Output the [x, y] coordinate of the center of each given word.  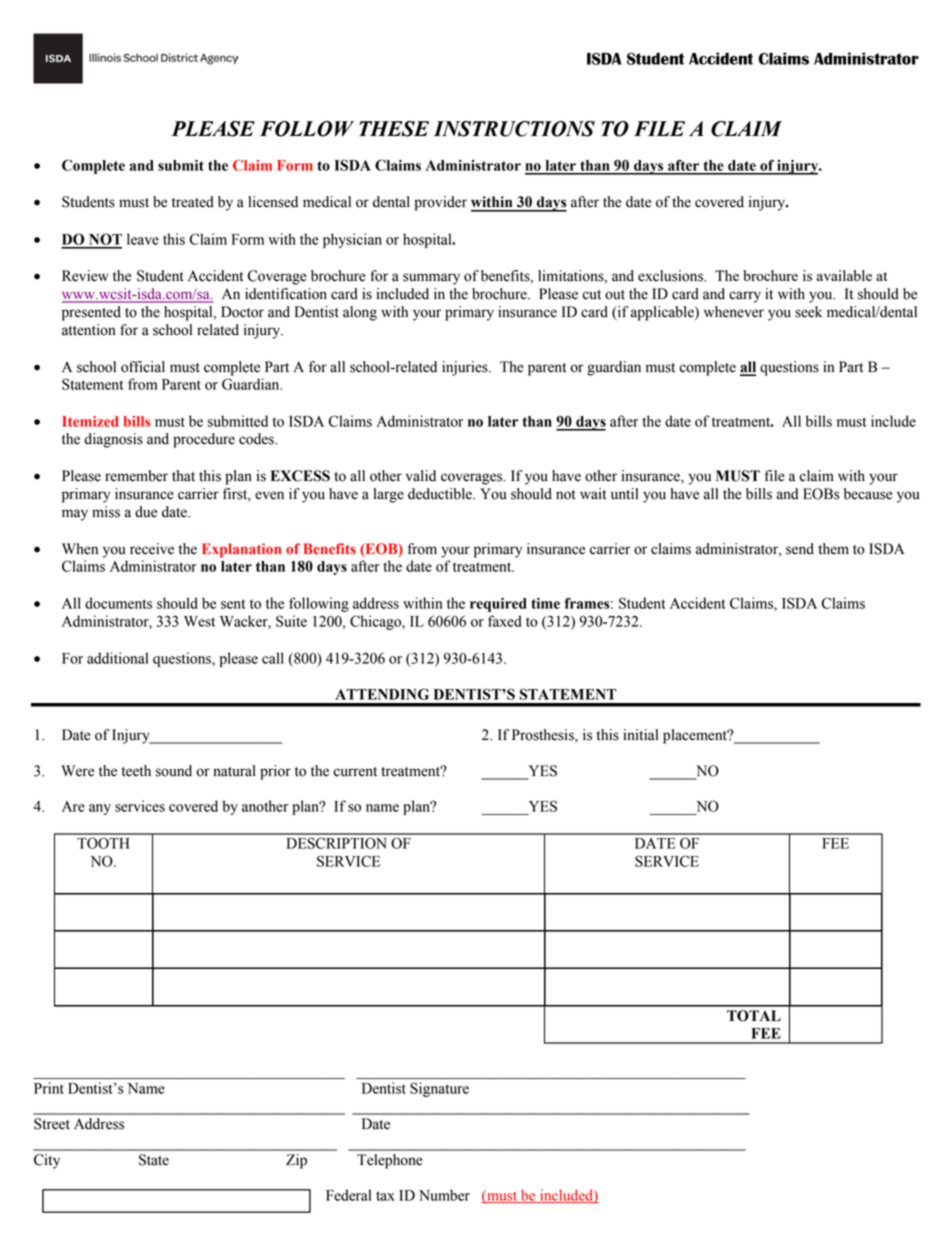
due [146, 512]
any [100, 809]
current [355, 772]
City [47, 1161]
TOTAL [754, 1016]
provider [441, 203]
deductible [441, 494]
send [800, 549]
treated [193, 202]
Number [444, 1195]
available [844, 275]
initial [640, 735]
